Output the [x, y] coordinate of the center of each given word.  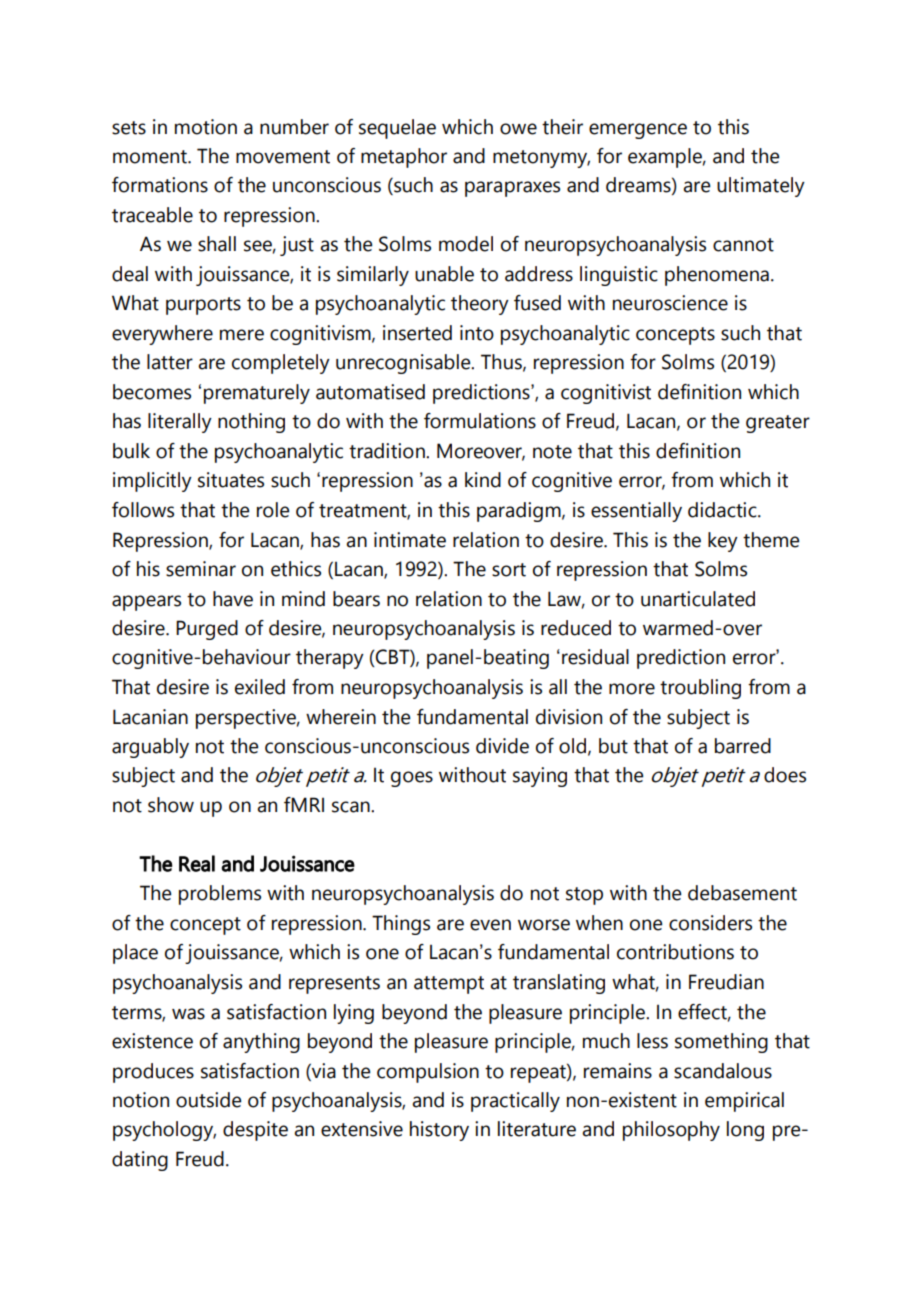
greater [778, 424]
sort [509, 570]
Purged [207, 630]
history [439, 1131]
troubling [700, 689]
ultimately [761, 187]
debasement [742, 893]
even [490, 925]
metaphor [404, 158]
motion [206, 127]
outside [209, 1100]
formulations [480, 421]
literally [180, 423]
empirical [744, 1102]
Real [197, 863]
